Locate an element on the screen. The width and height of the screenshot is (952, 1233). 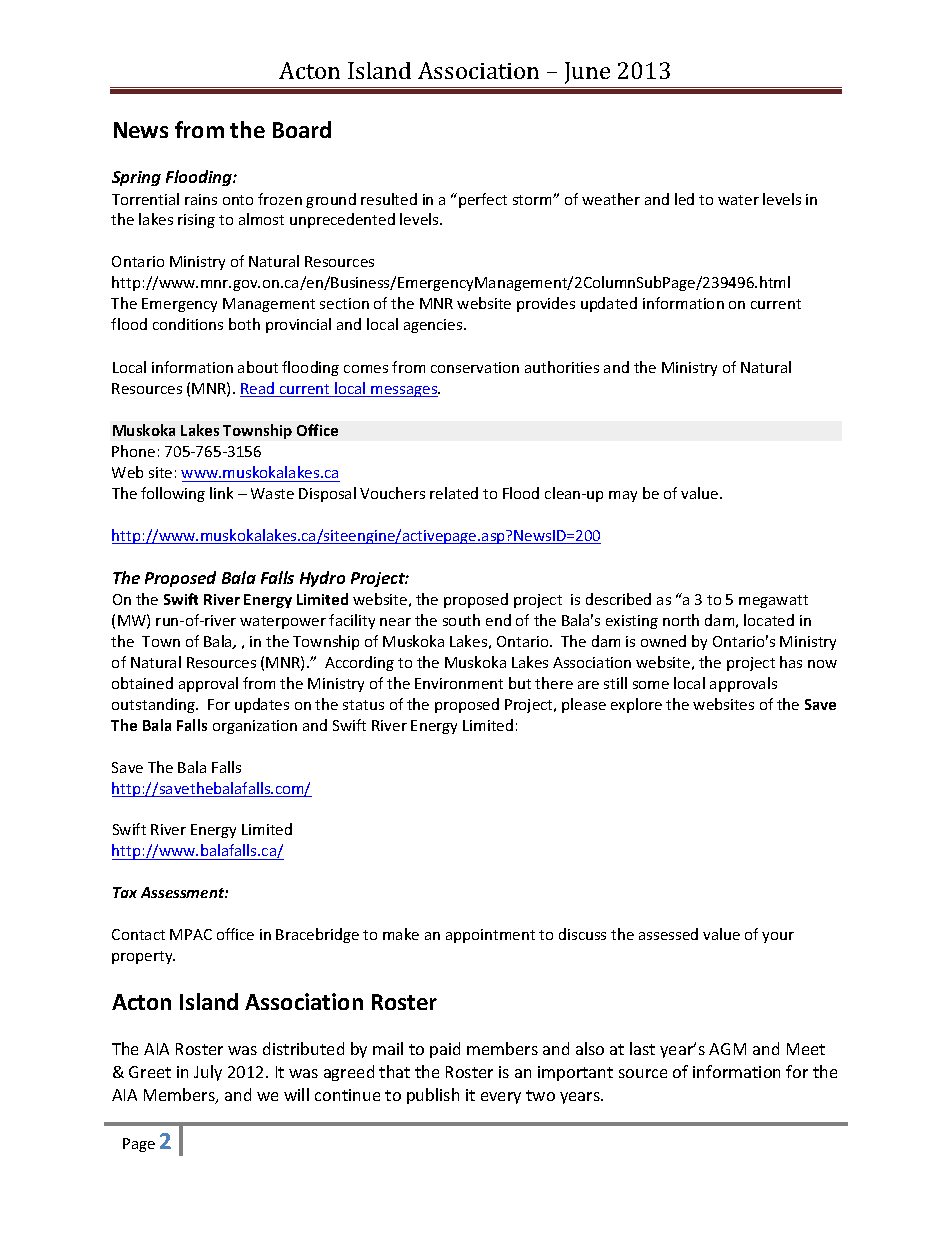
July is located at coordinates (208, 1073).
